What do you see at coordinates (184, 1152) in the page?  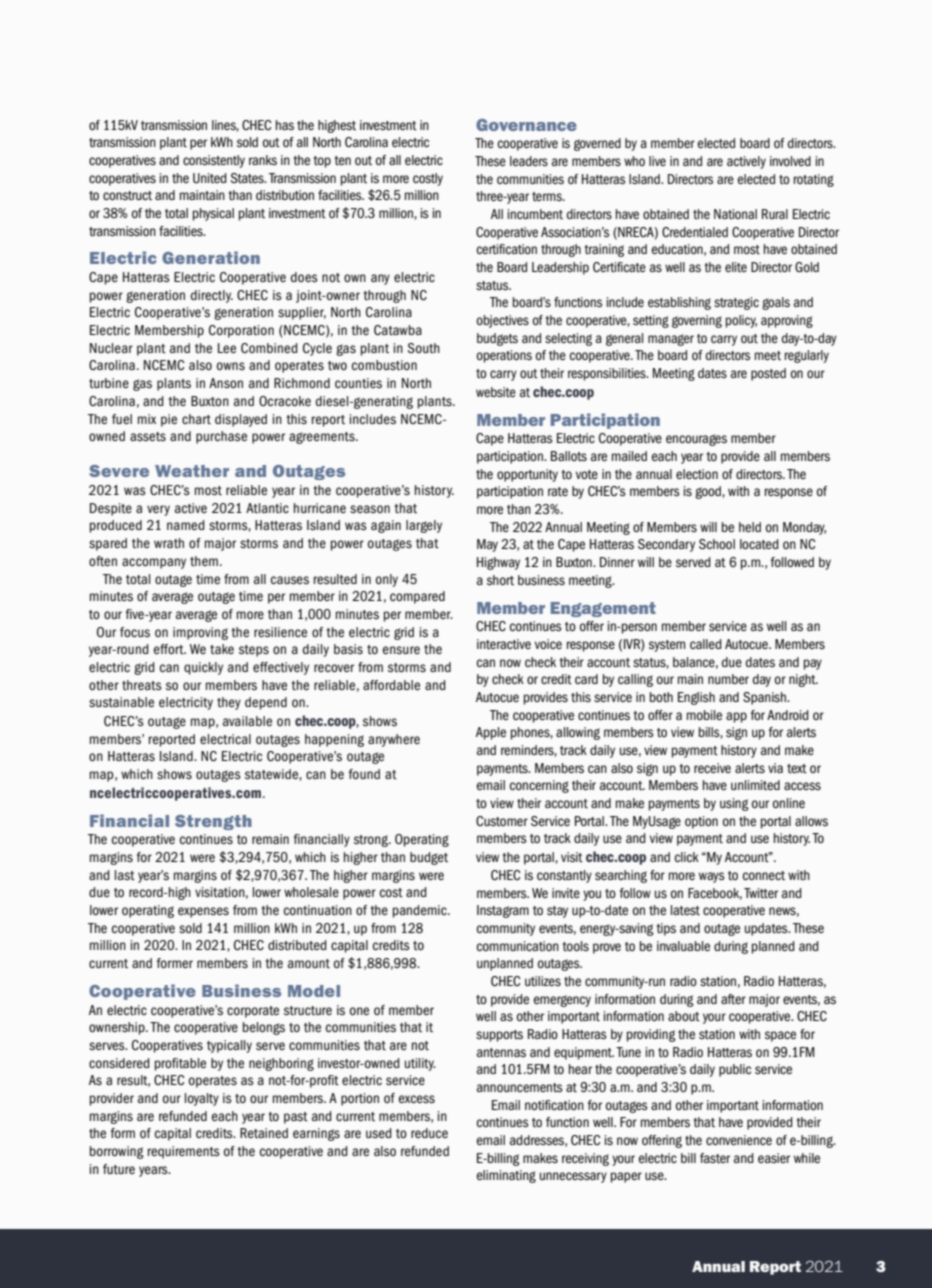 I see `requirements` at bounding box center [184, 1152].
